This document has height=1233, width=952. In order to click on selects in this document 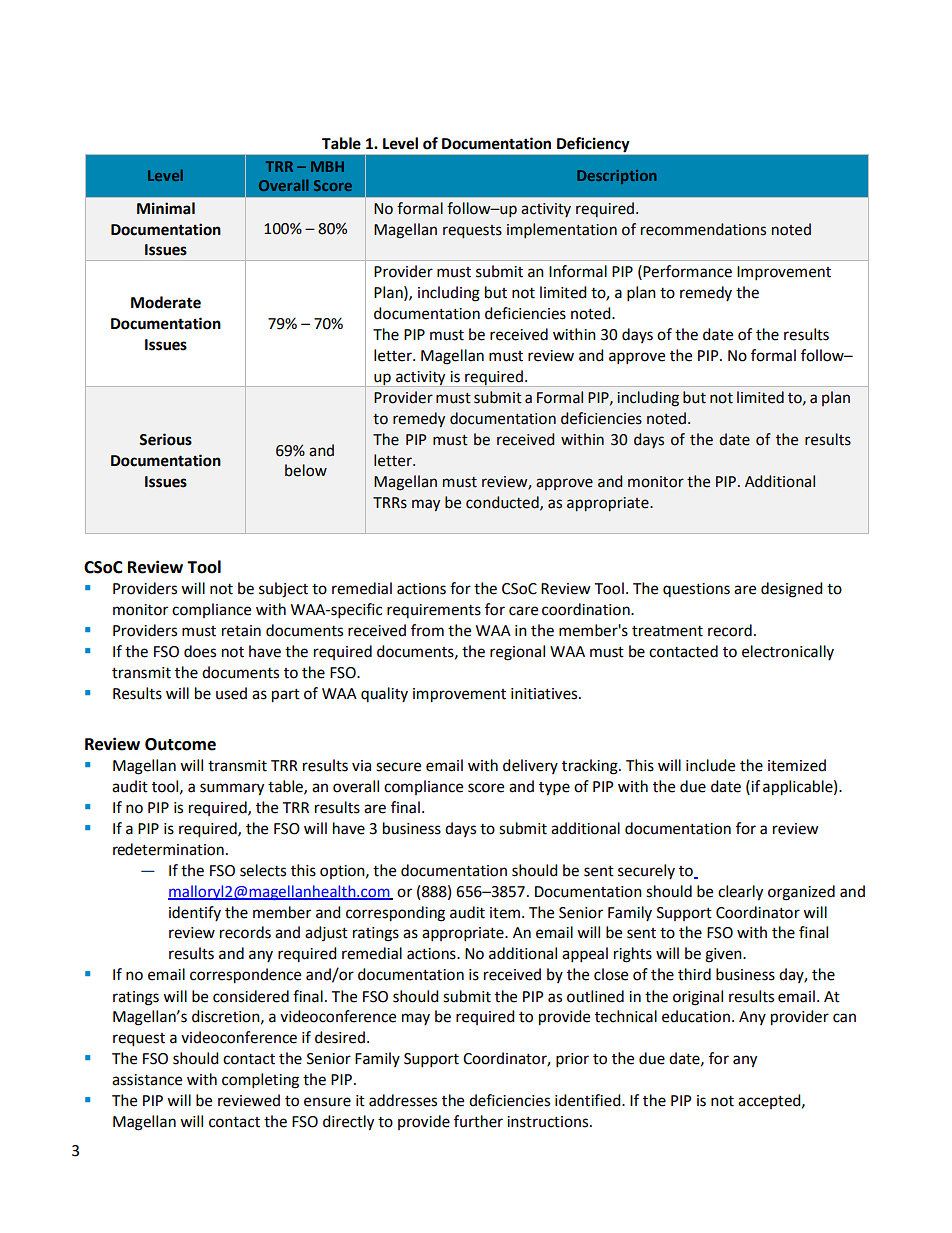, I will do `click(263, 870)`.
